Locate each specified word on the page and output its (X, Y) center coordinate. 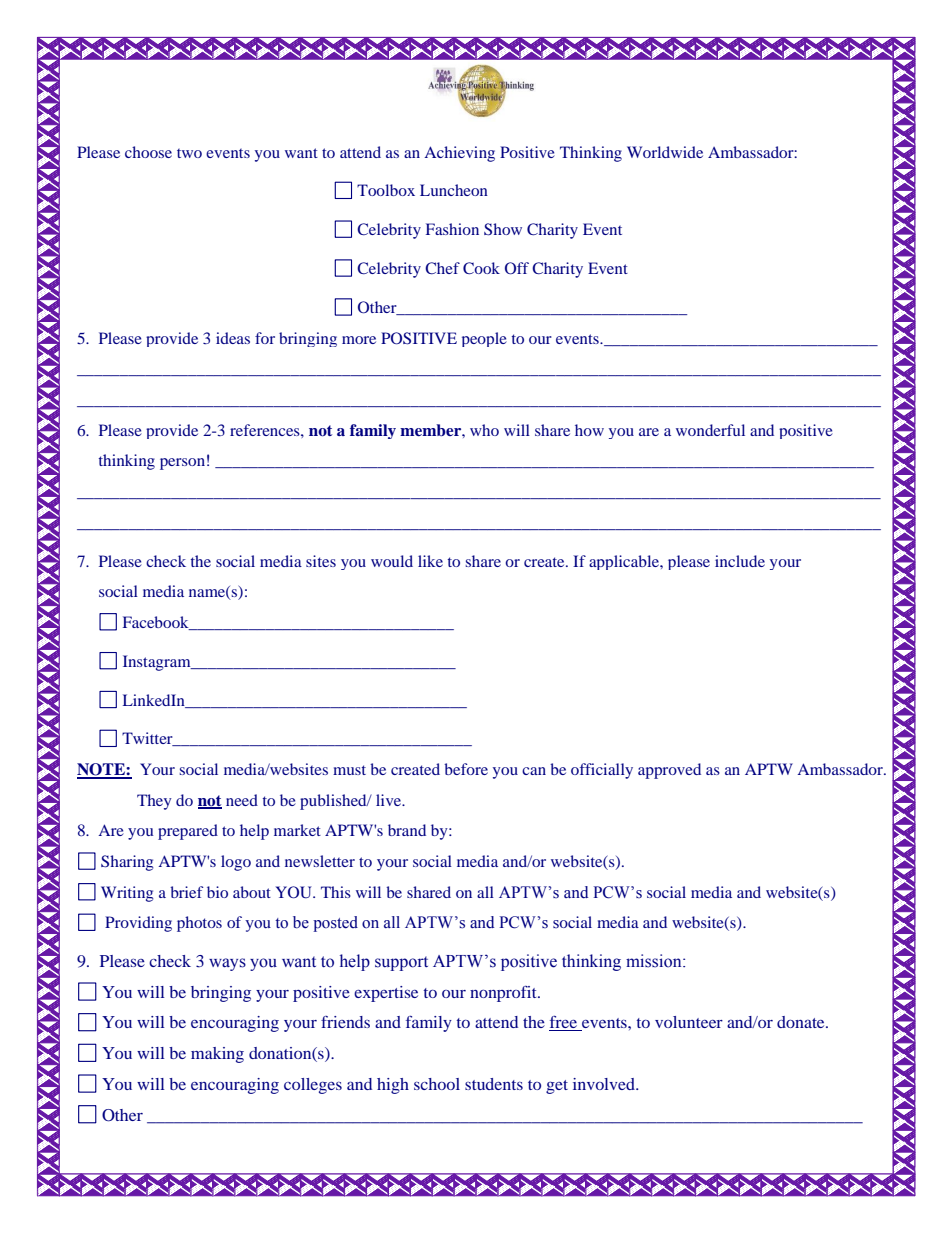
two (189, 153)
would (392, 561)
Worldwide (665, 152)
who (484, 430)
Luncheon (454, 190)
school (437, 1084)
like (430, 561)
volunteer (689, 1022)
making (217, 1055)
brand (407, 830)
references (266, 430)
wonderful (710, 430)
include (740, 561)
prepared (188, 832)
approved (669, 771)
